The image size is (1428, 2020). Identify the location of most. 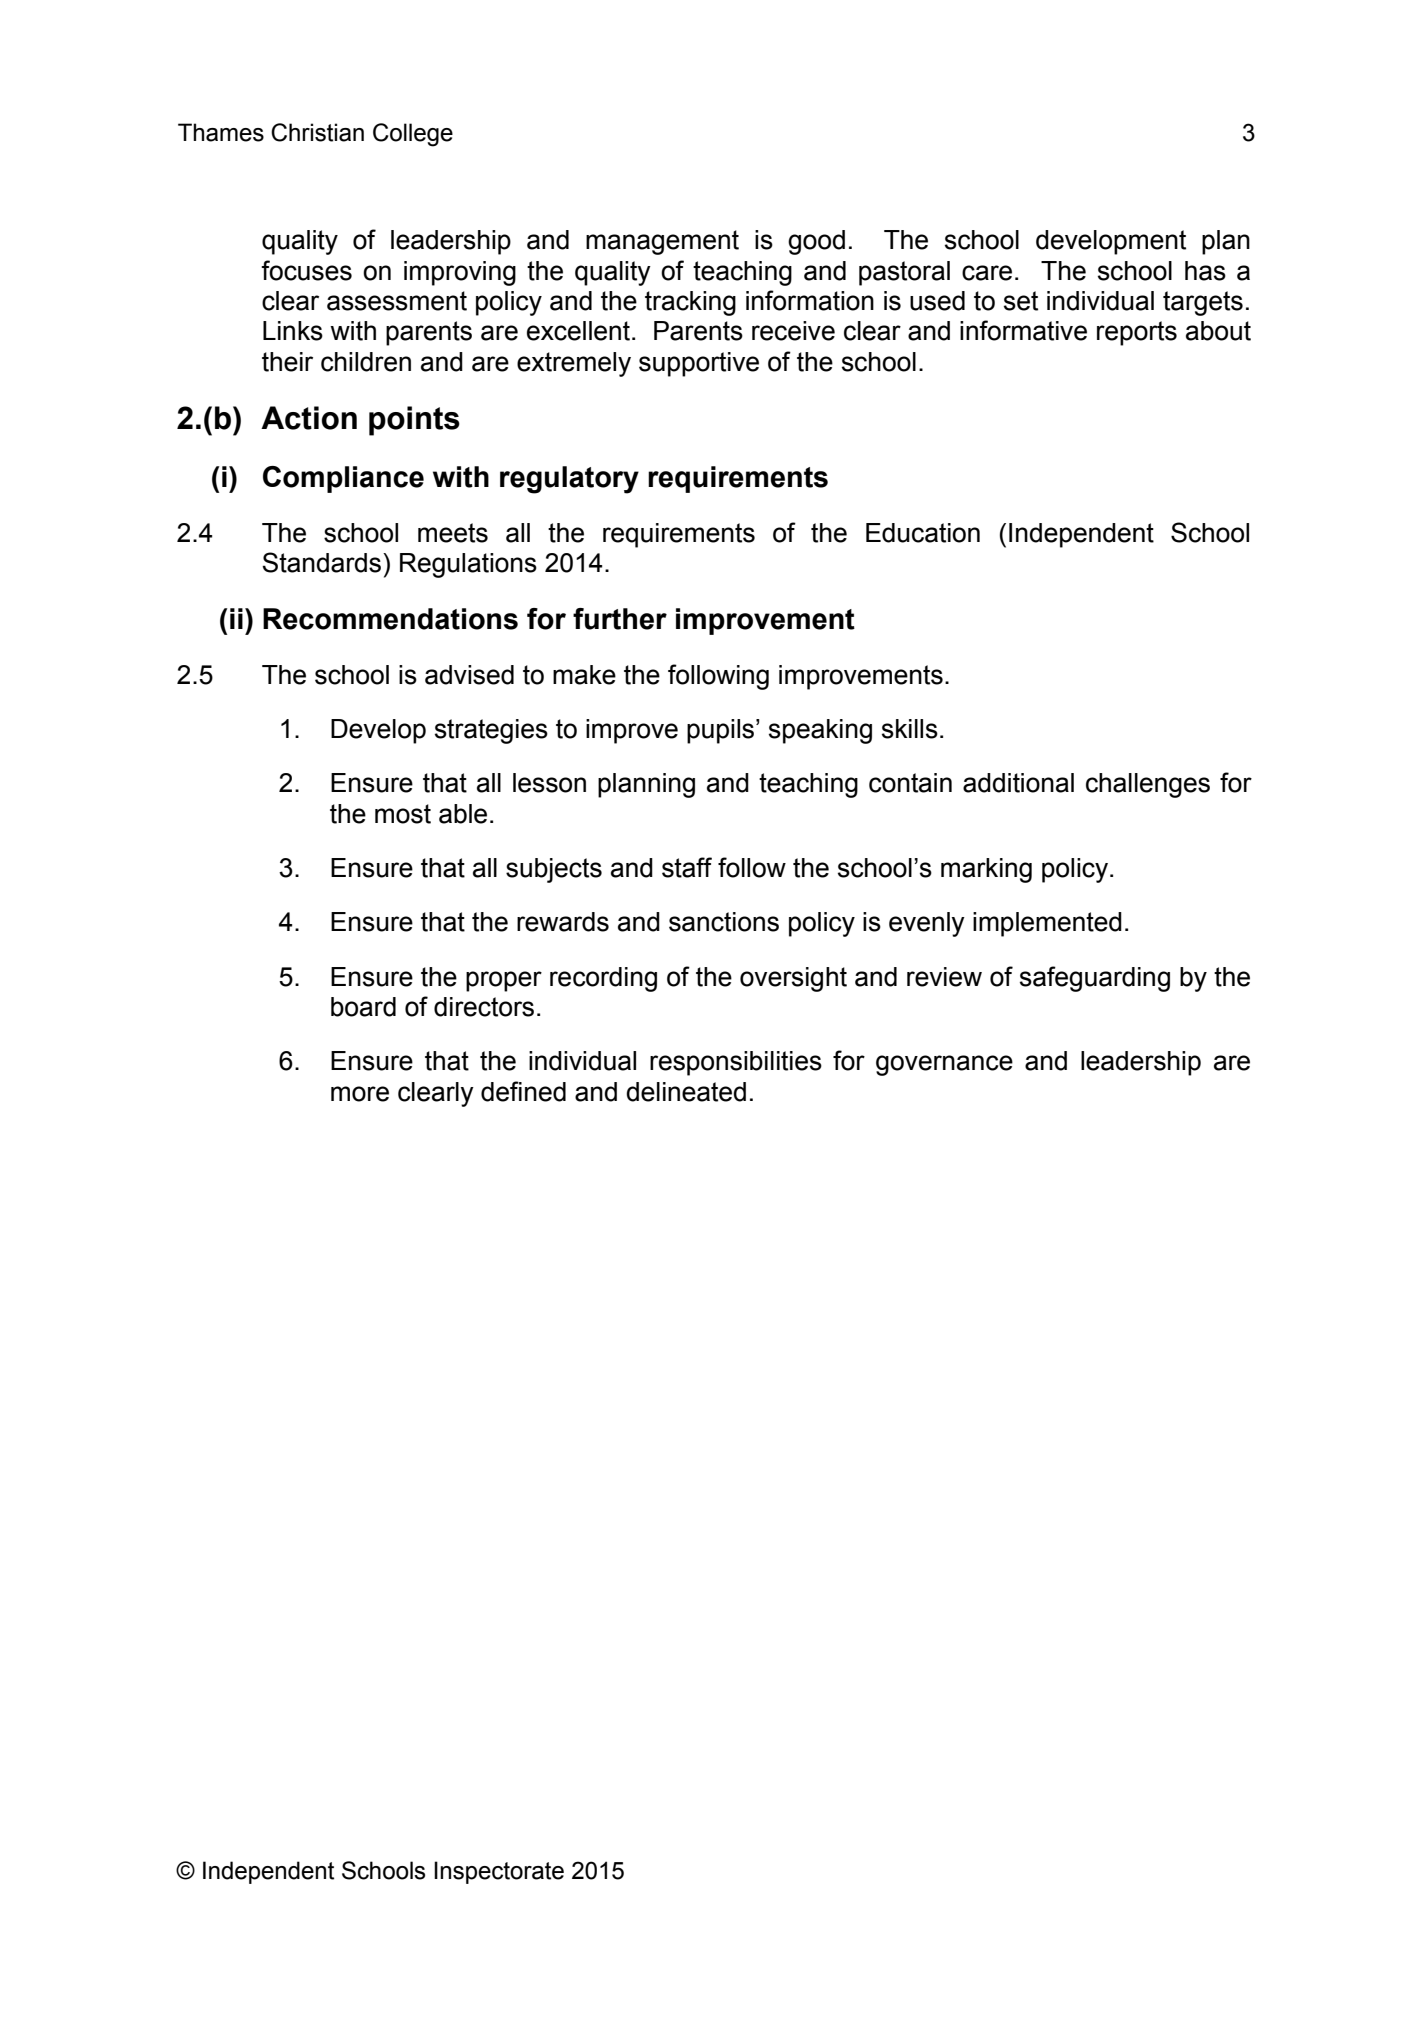
(403, 814).
